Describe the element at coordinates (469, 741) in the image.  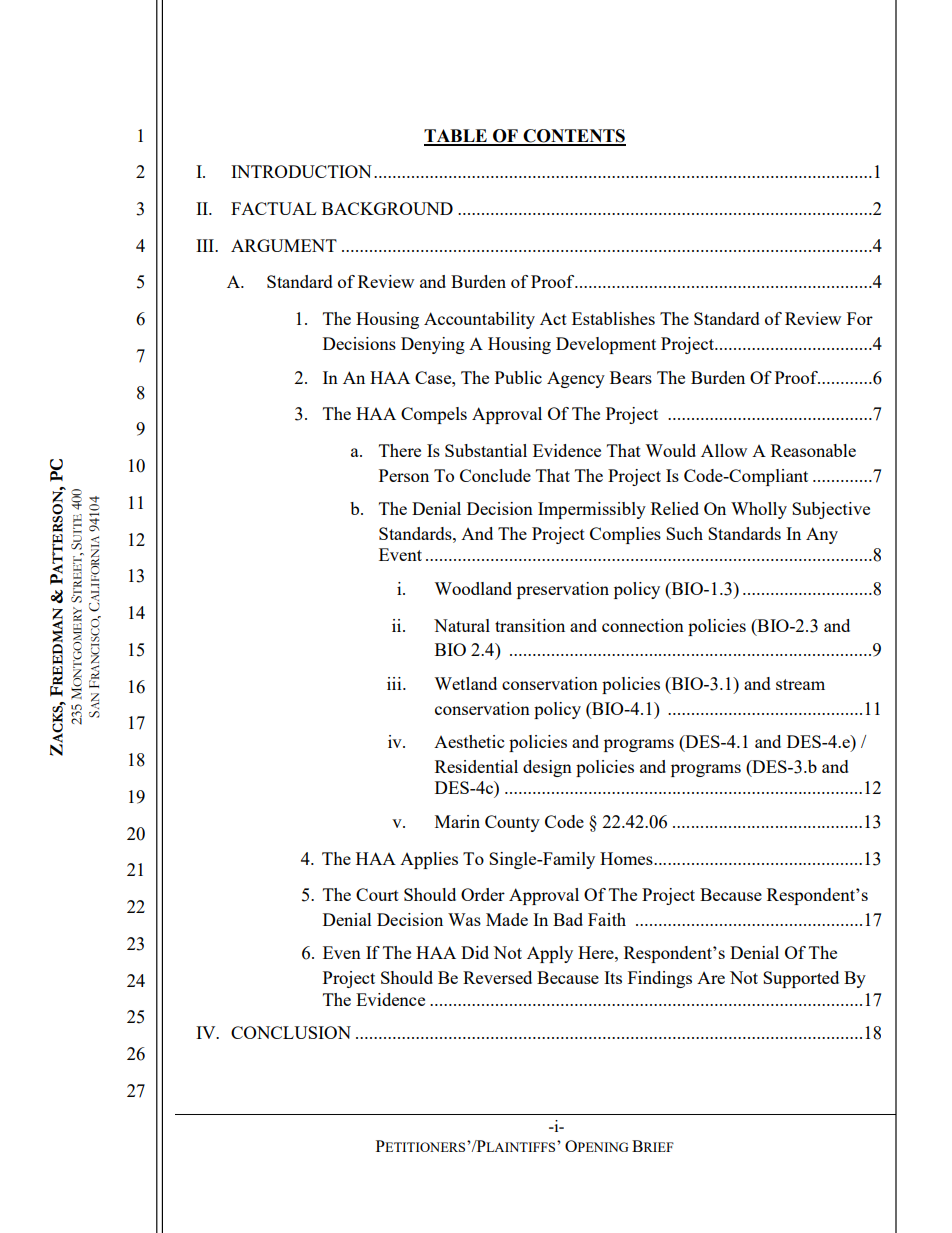
I see `Aesthetic` at that location.
